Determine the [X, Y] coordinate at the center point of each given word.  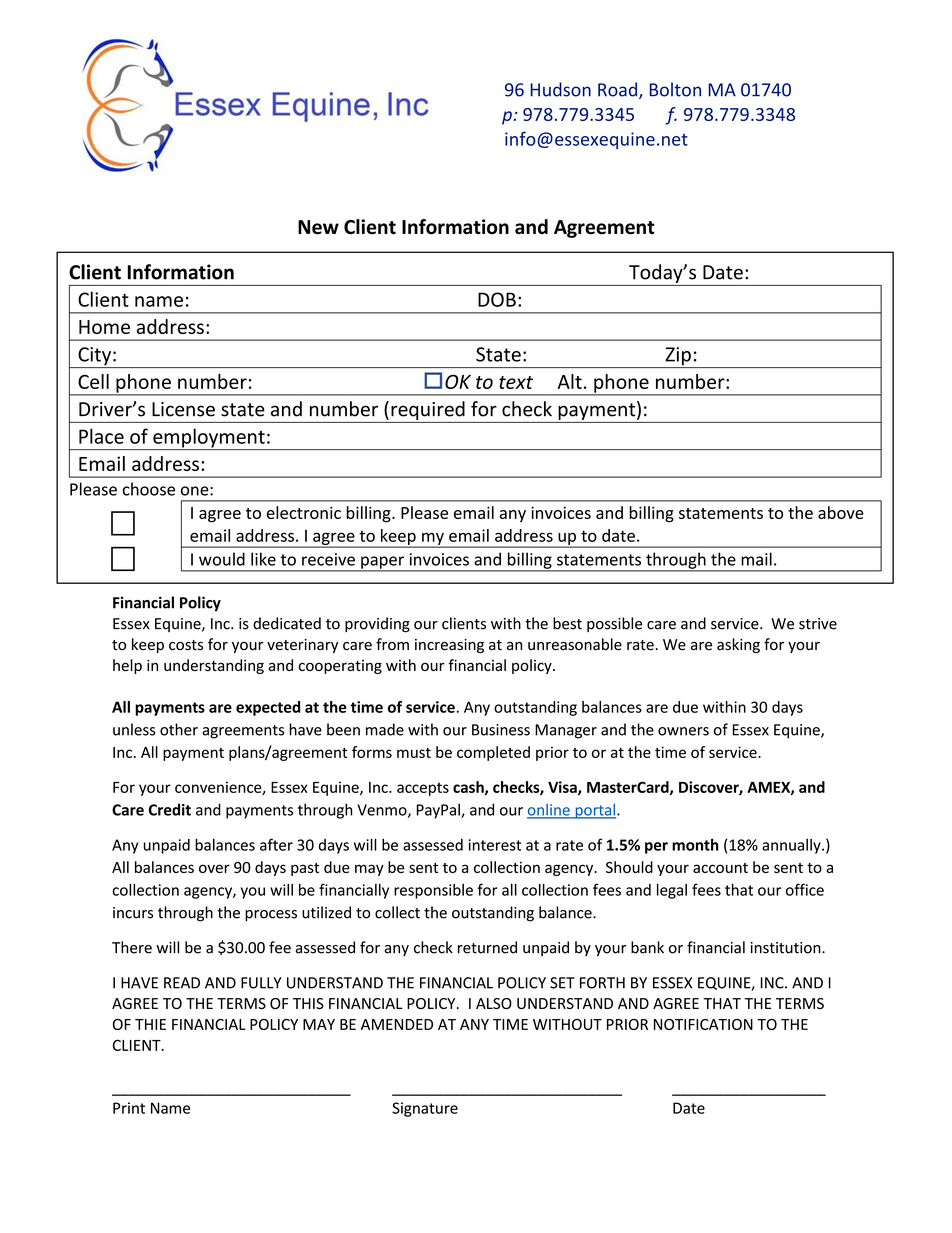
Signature [425, 1109]
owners [683, 731]
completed [493, 753]
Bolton [675, 89]
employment [209, 439]
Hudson [560, 89]
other [179, 729]
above [841, 512]
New [318, 227]
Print [129, 1108]
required [428, 410]
